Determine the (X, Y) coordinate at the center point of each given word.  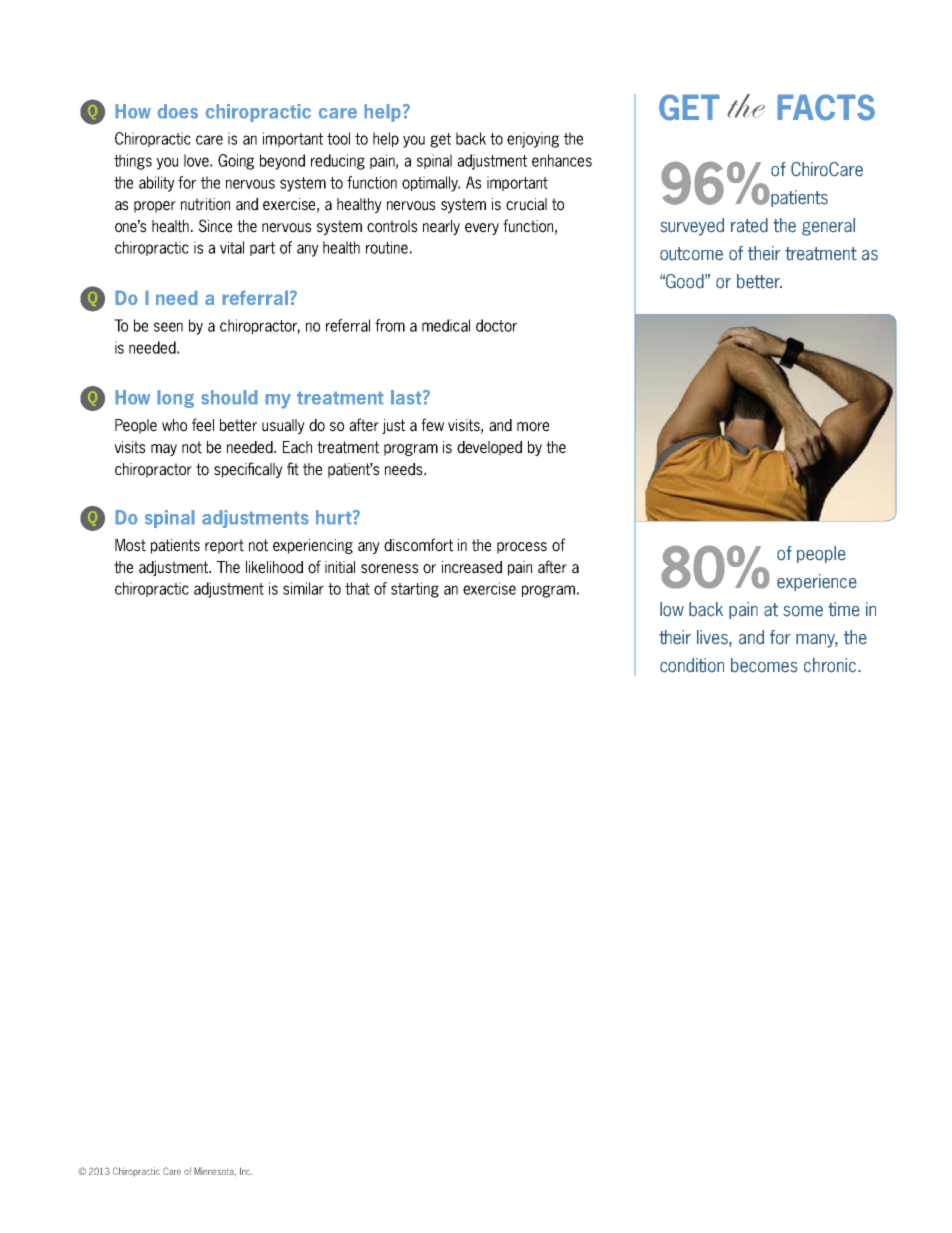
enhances (562, 160)
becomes (764, 665)
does (177, 111)
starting (415, 590)
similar (303, 588)
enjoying (533, 140)
